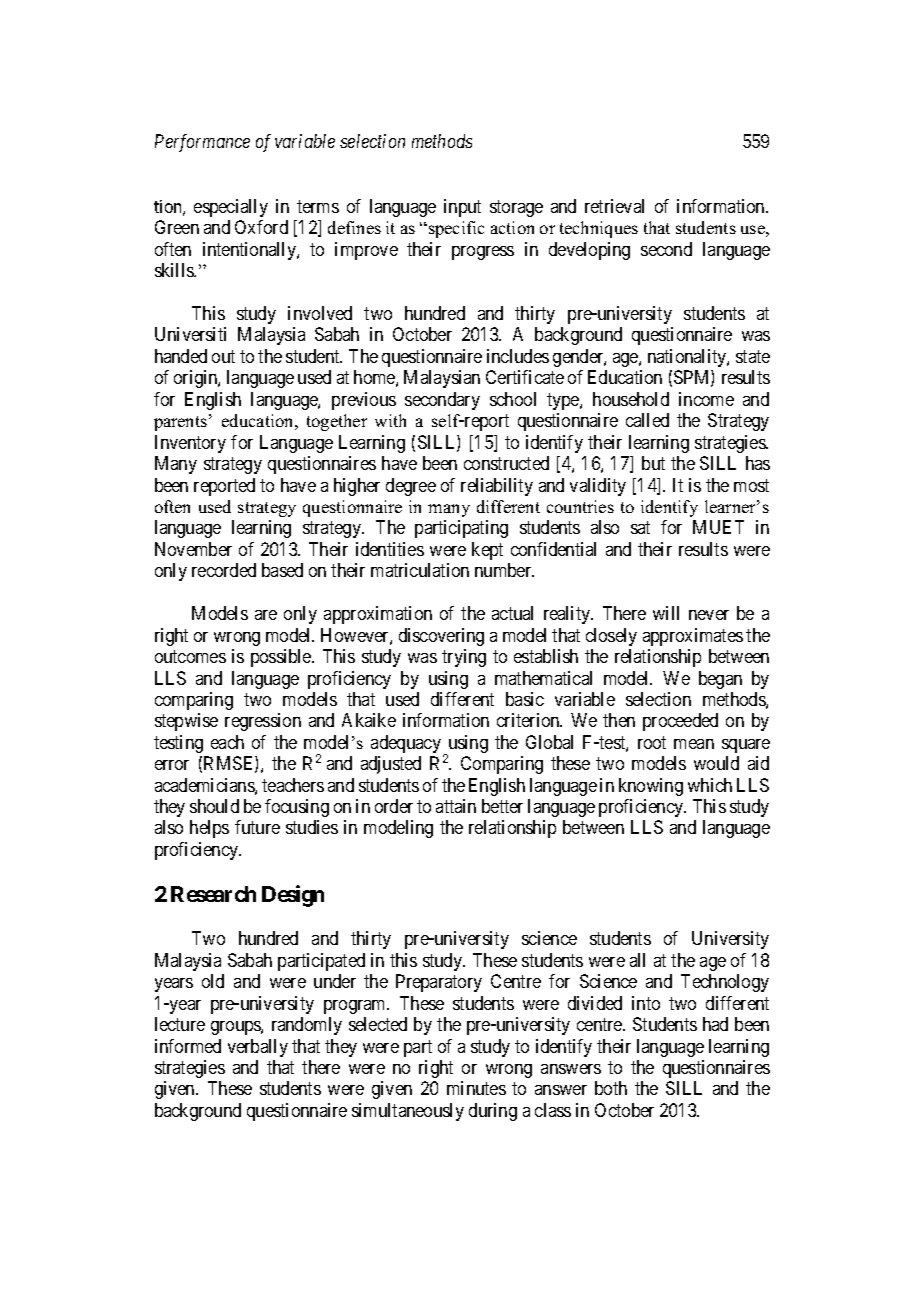 Image resolution: width=924 pixels, height=1308 pixels. I want to click on verbally, so click(258, 1048).
